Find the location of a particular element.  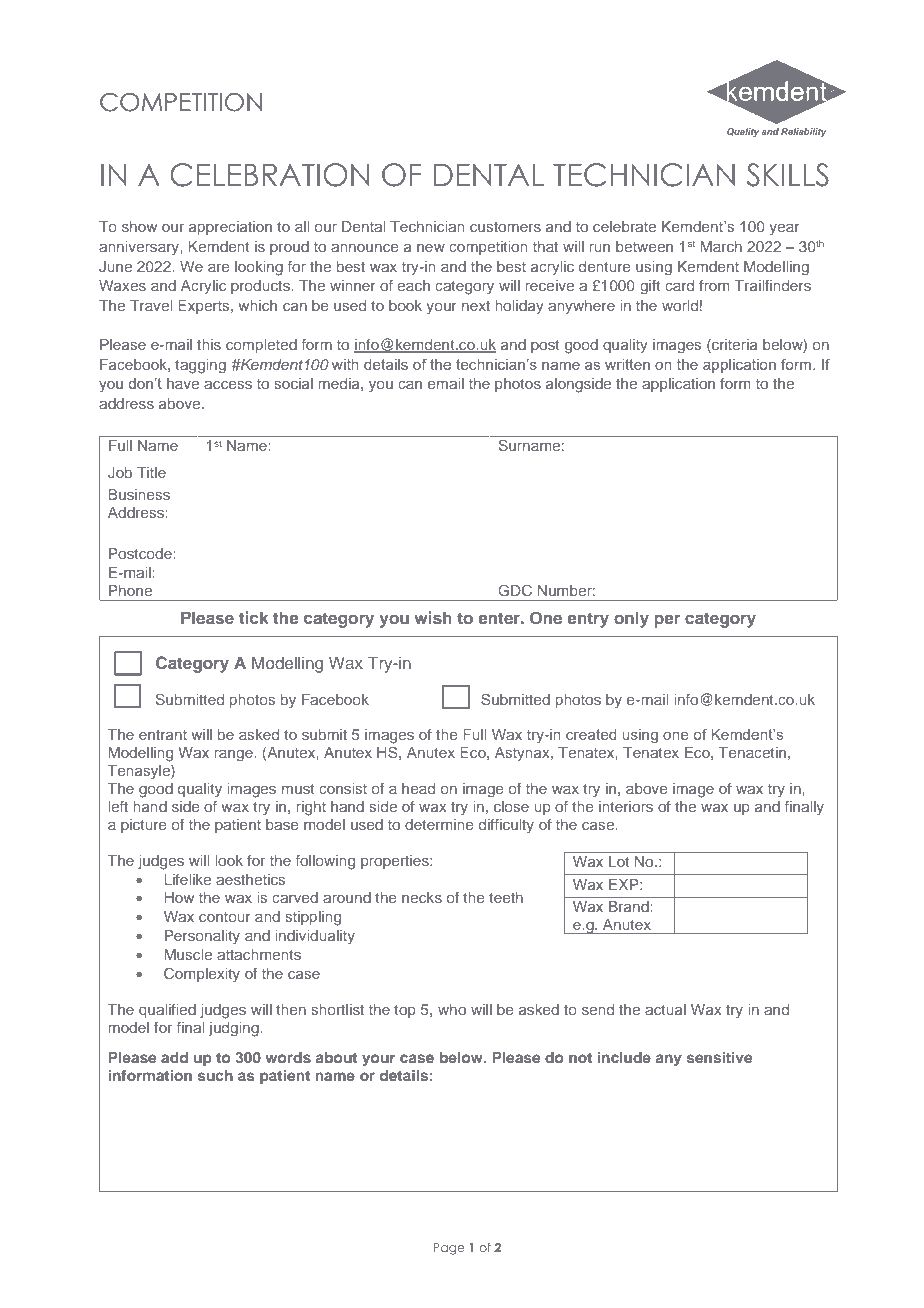

Business is located at coordinates (139, 494).
